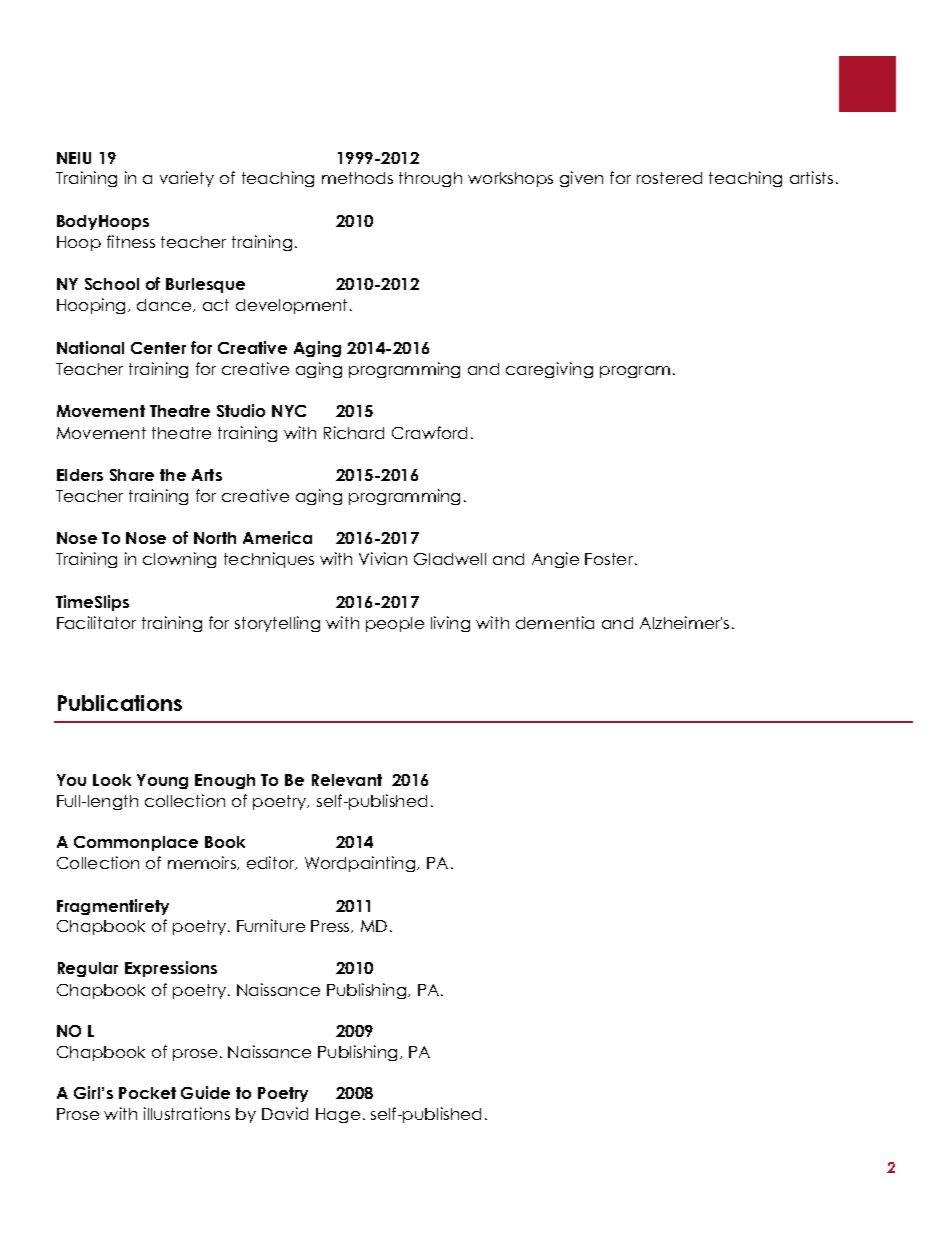 This screenshot has width=952, height=1233. What do you see at coordinates (203, 863) in the screenshot?
I see `memoirs` at bounding box center [203, 863].
